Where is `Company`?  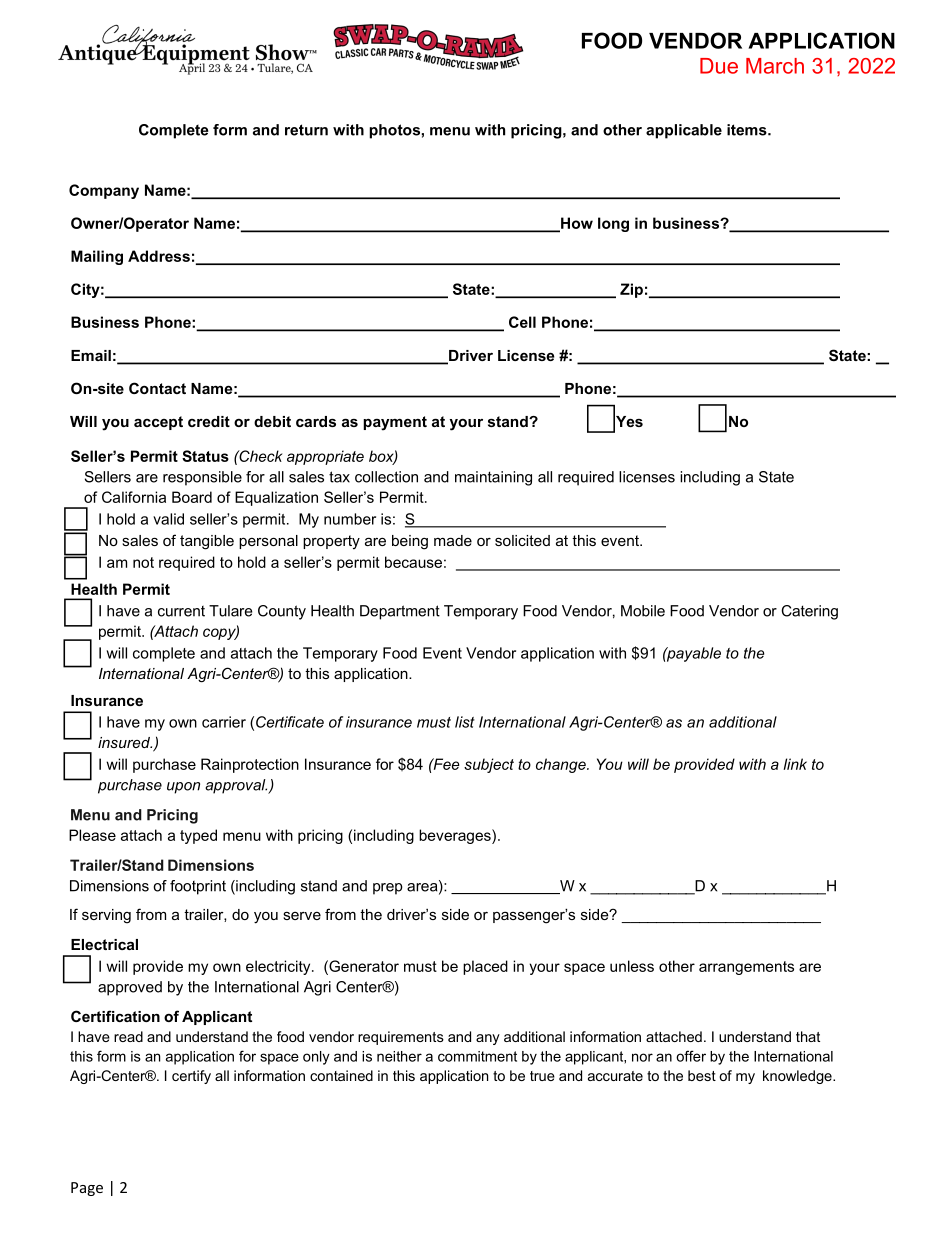
Company is located at coordinates (104, 191).
